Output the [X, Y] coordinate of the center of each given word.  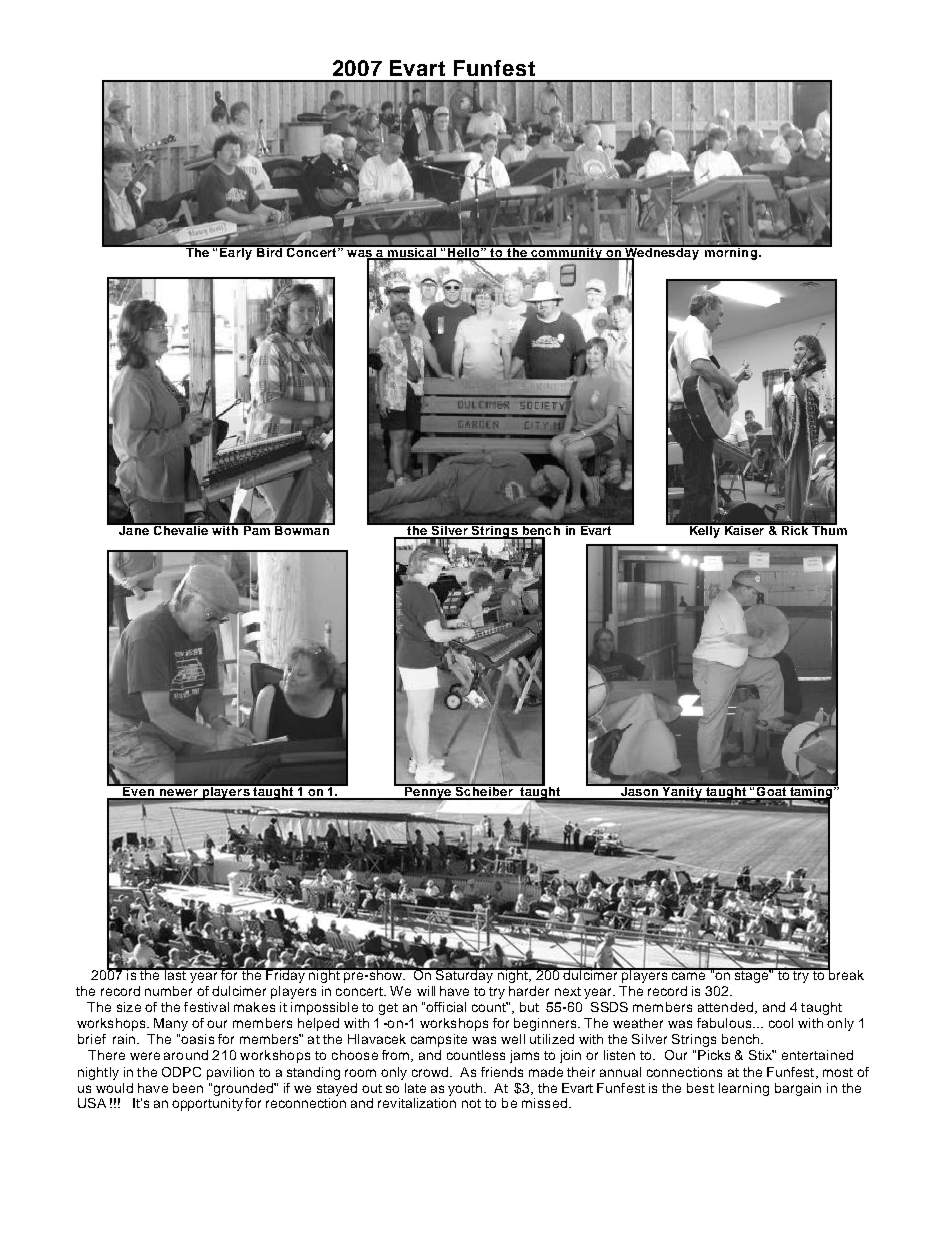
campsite [439, 1040]
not [471, 1103]
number [168, 991]
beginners [546, 1024]
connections [684, 1072]
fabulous [725, 1023]
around [186, 1055]
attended [725, 1007]
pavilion [230, 1073]
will [426, 991]
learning [744, 1089]
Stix [761, 1055]
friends [502, 1072]
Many [171, 1024]
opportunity [207, 1104]
